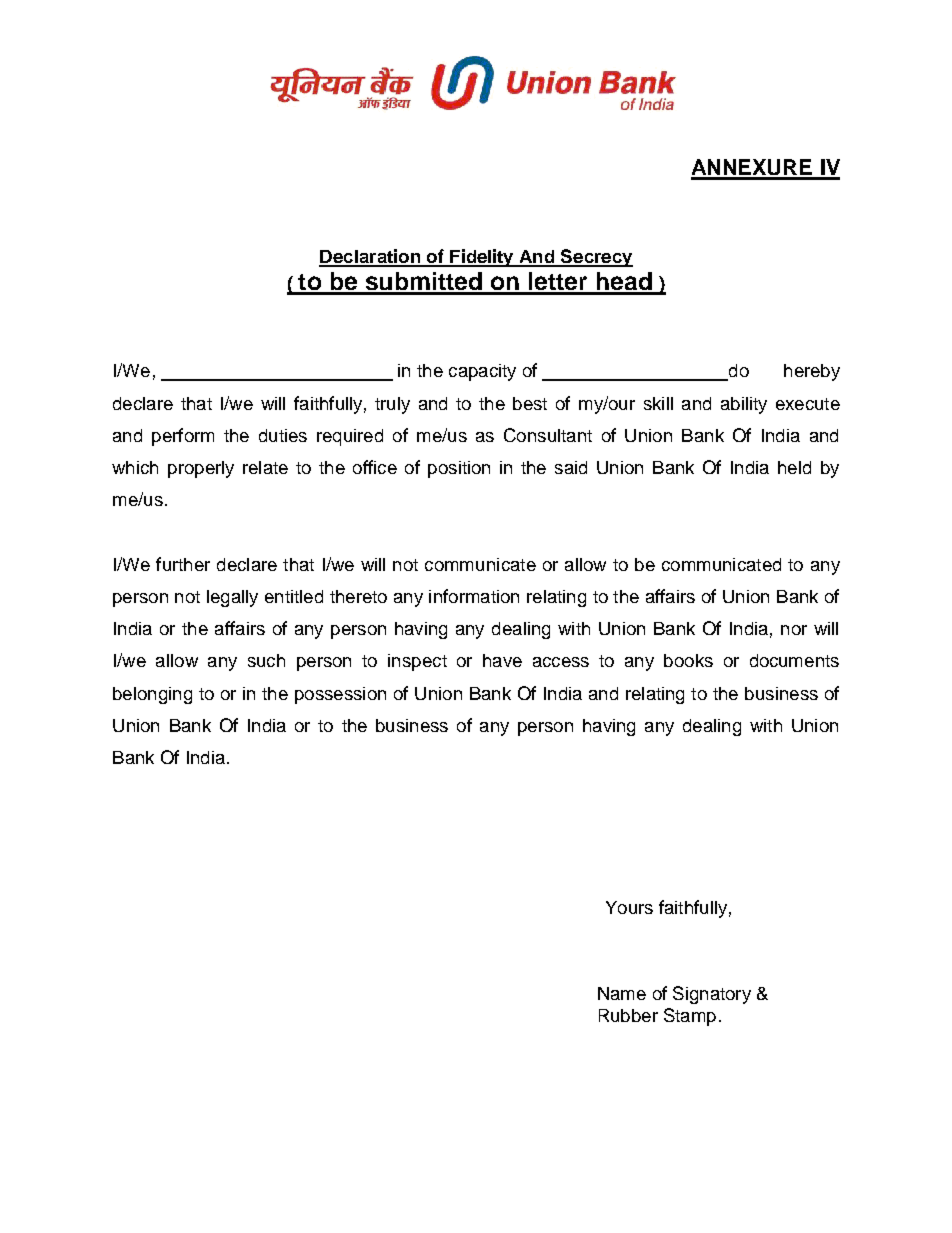 The height and width of the image is (1233, 952). Describe the element at coordinates (622, 993) in the image. I see `Name` at that location.
